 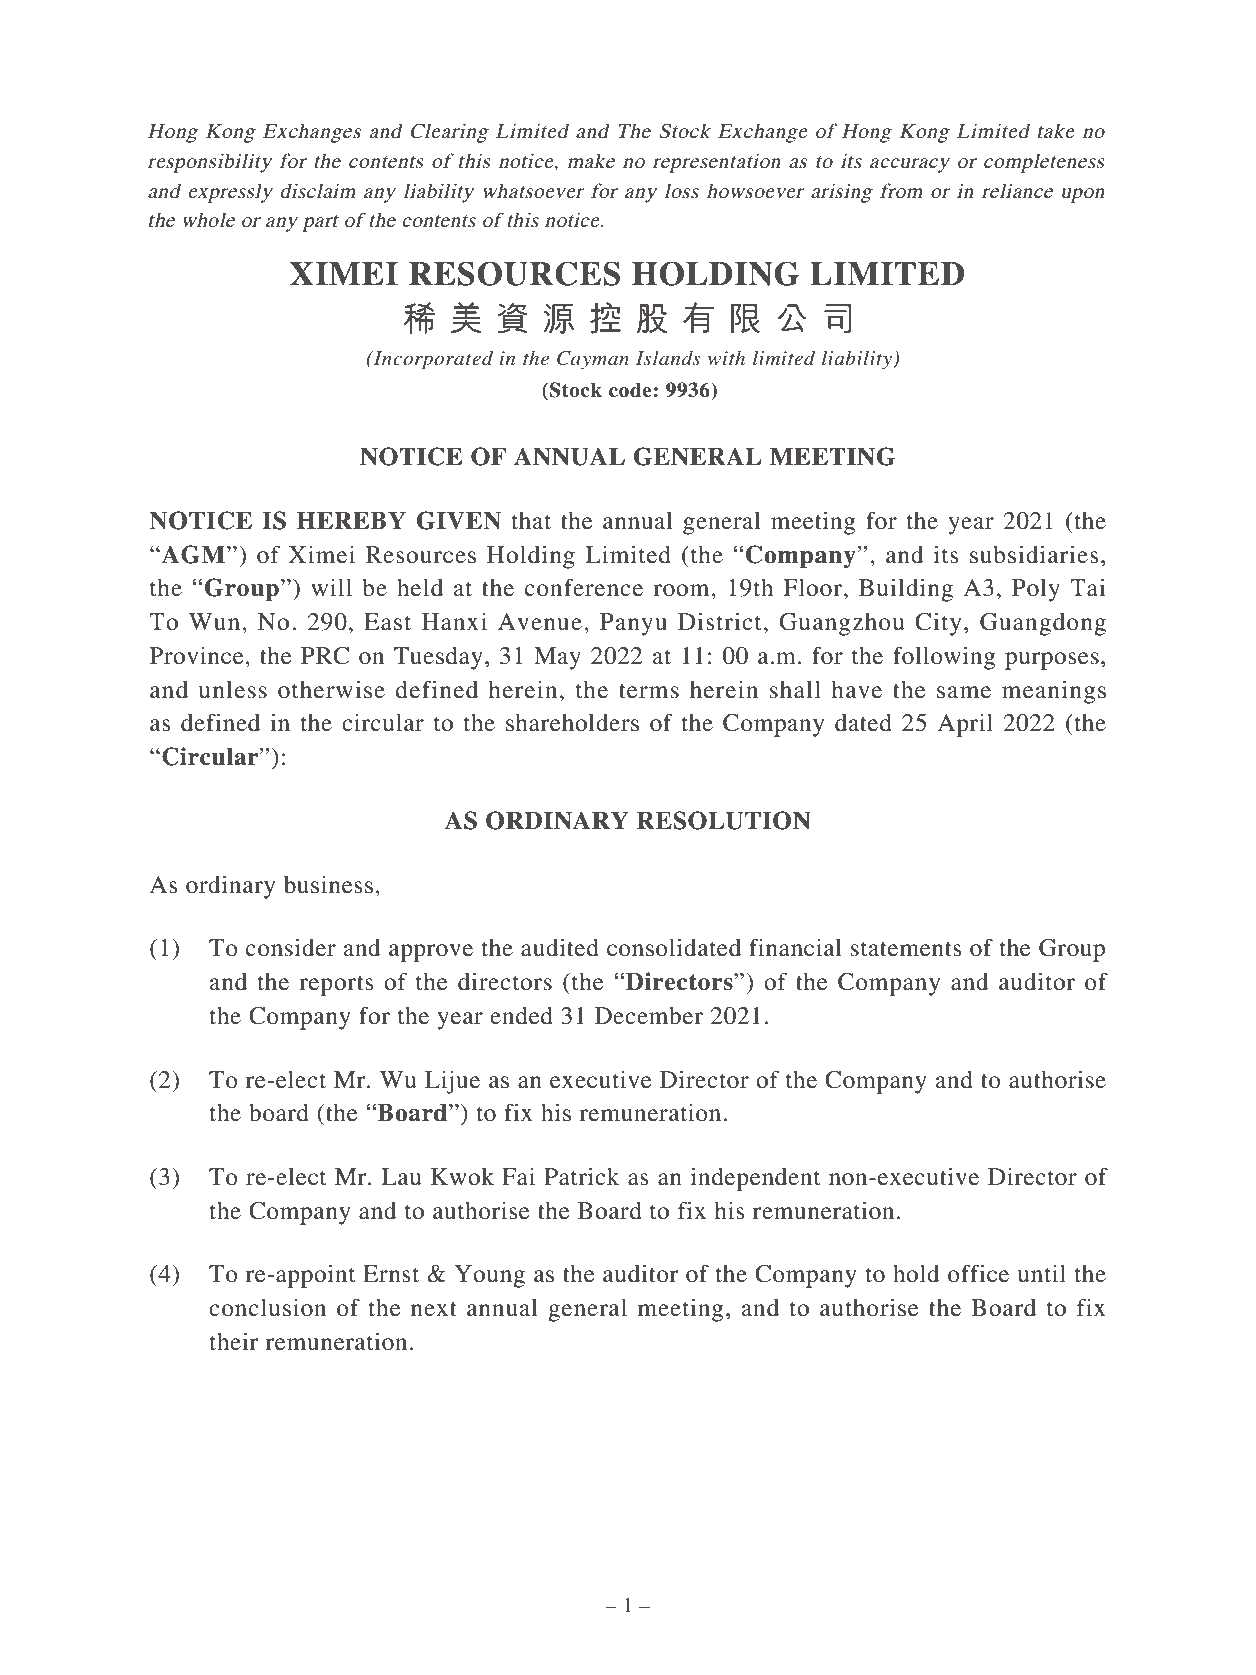 What do you see at coordinates (756, 1179) in the screenshot?
I see `independent` at bounding box center [756, 1179].
